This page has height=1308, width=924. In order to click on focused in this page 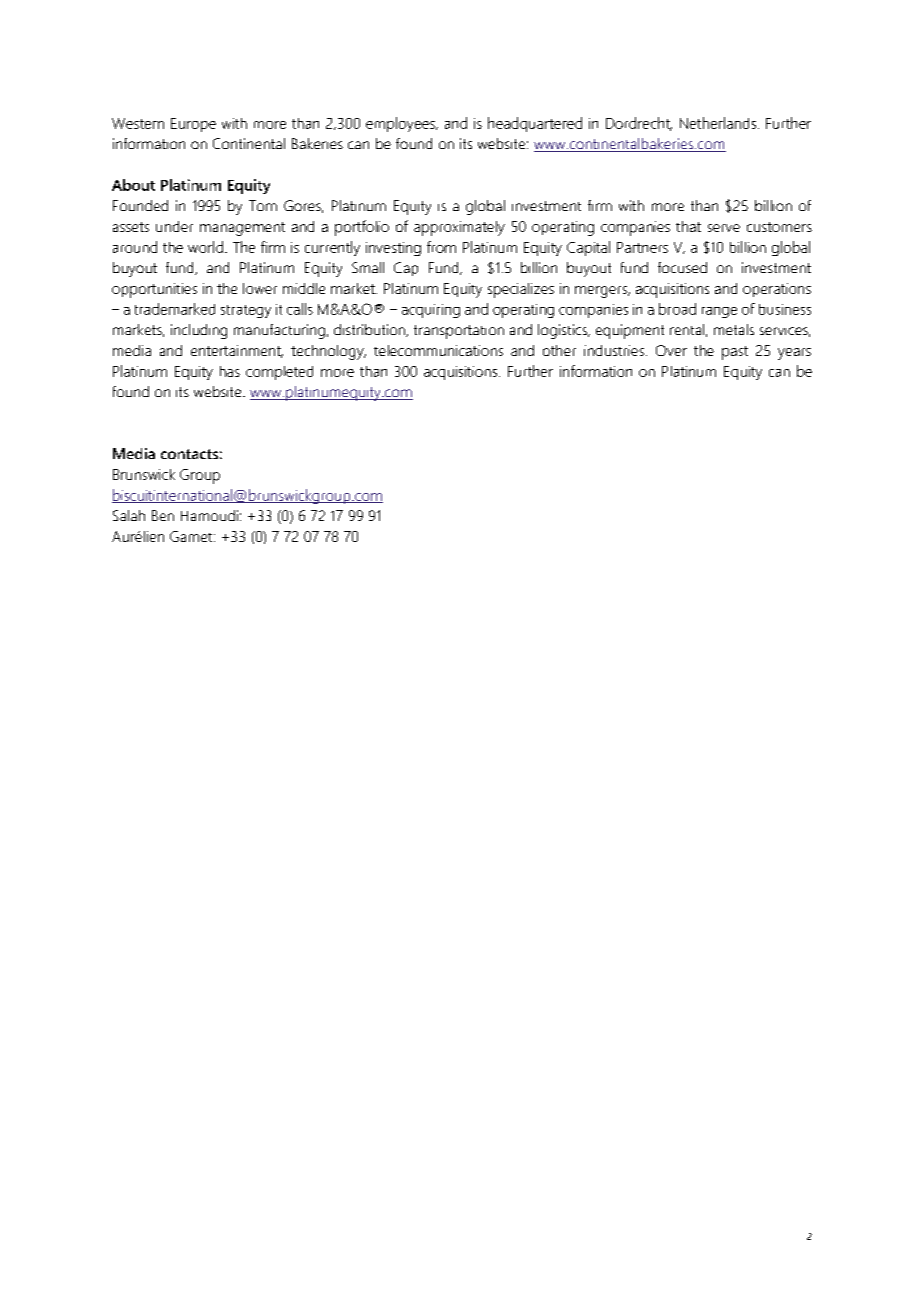, I will do `click(682, 267)`.
